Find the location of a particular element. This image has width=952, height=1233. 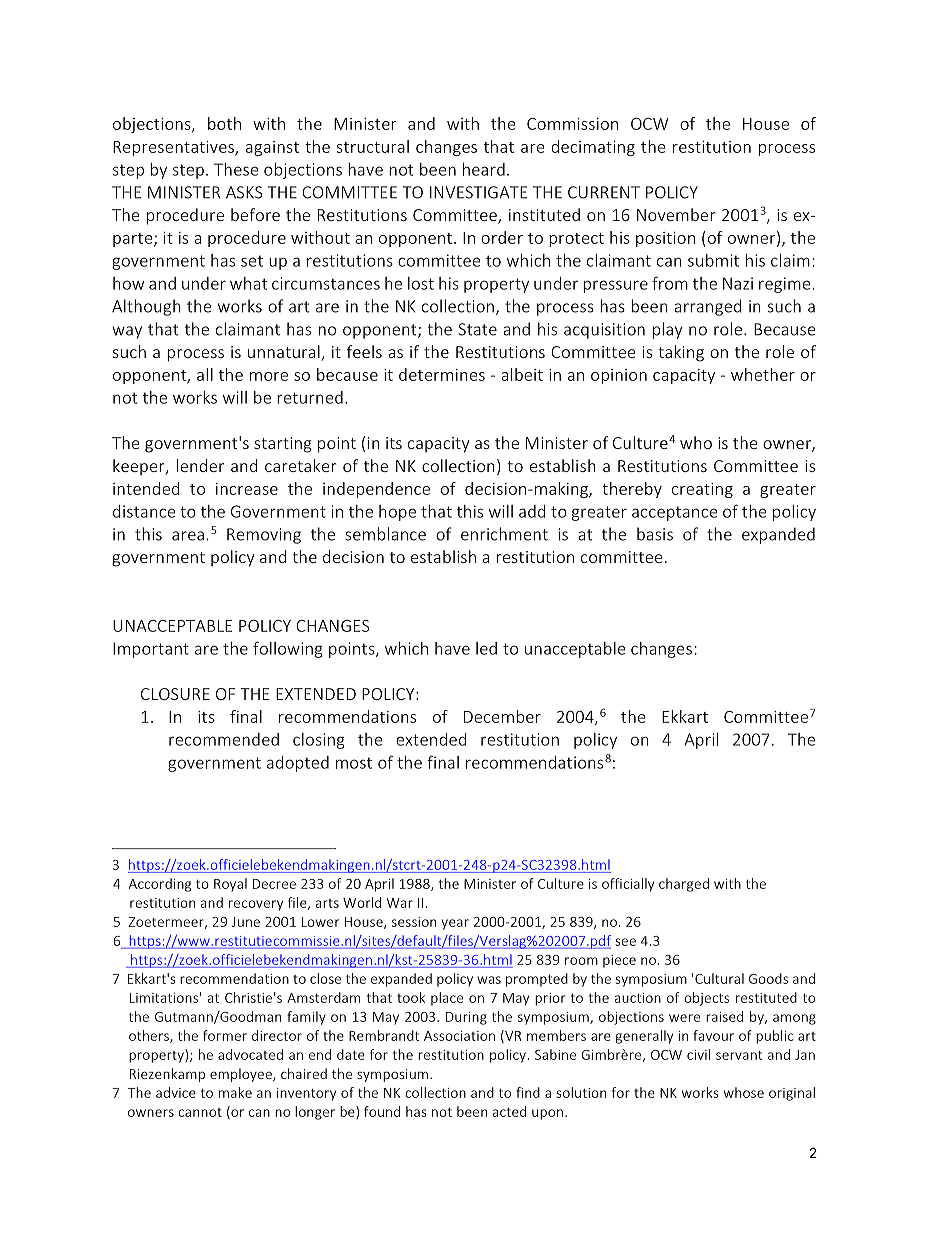

make is located at coordinates (235, 1092).
